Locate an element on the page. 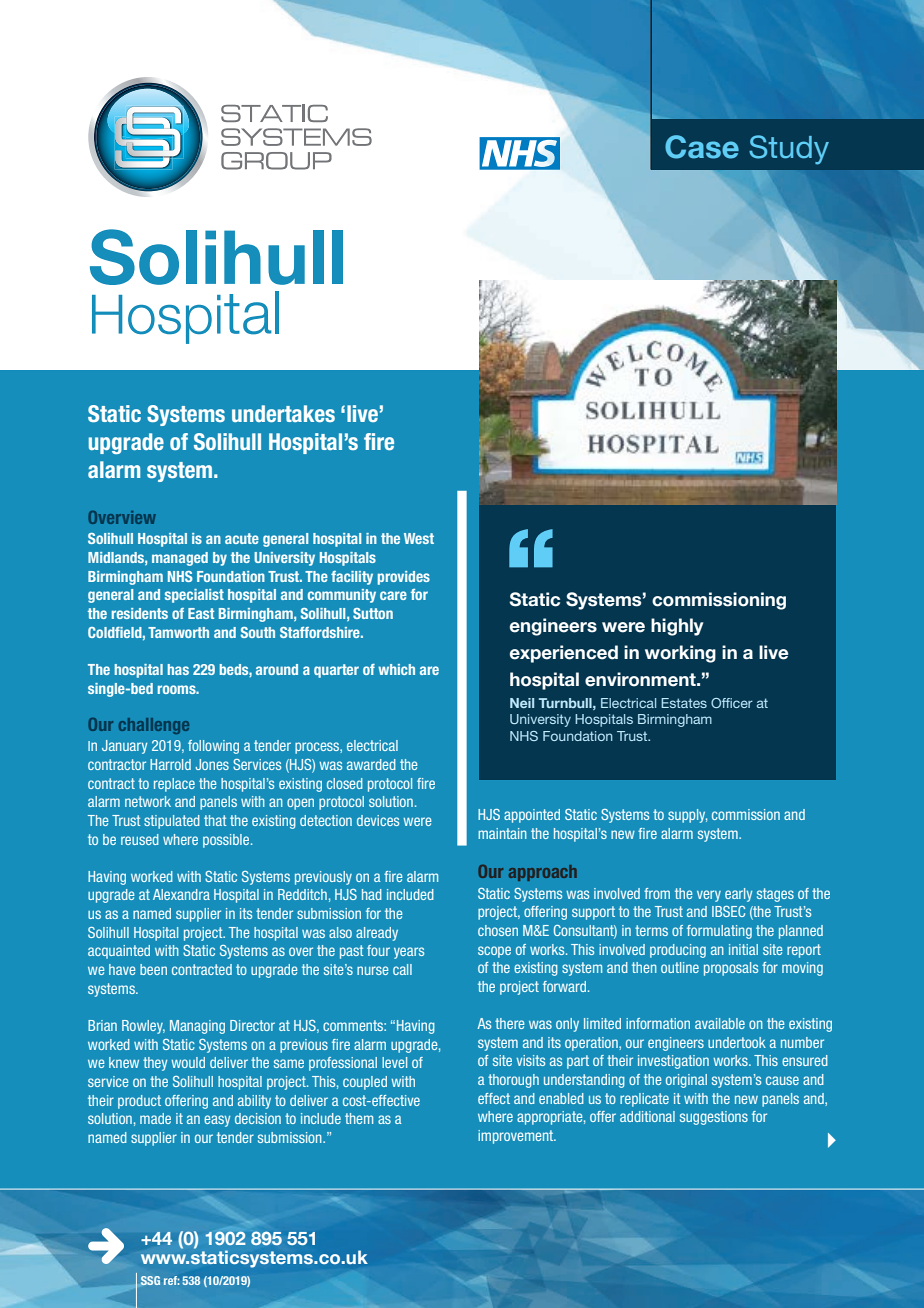 Image resolution: width=924 pixels, height=1308 pixels. call is located at coordinates (402, 969).
